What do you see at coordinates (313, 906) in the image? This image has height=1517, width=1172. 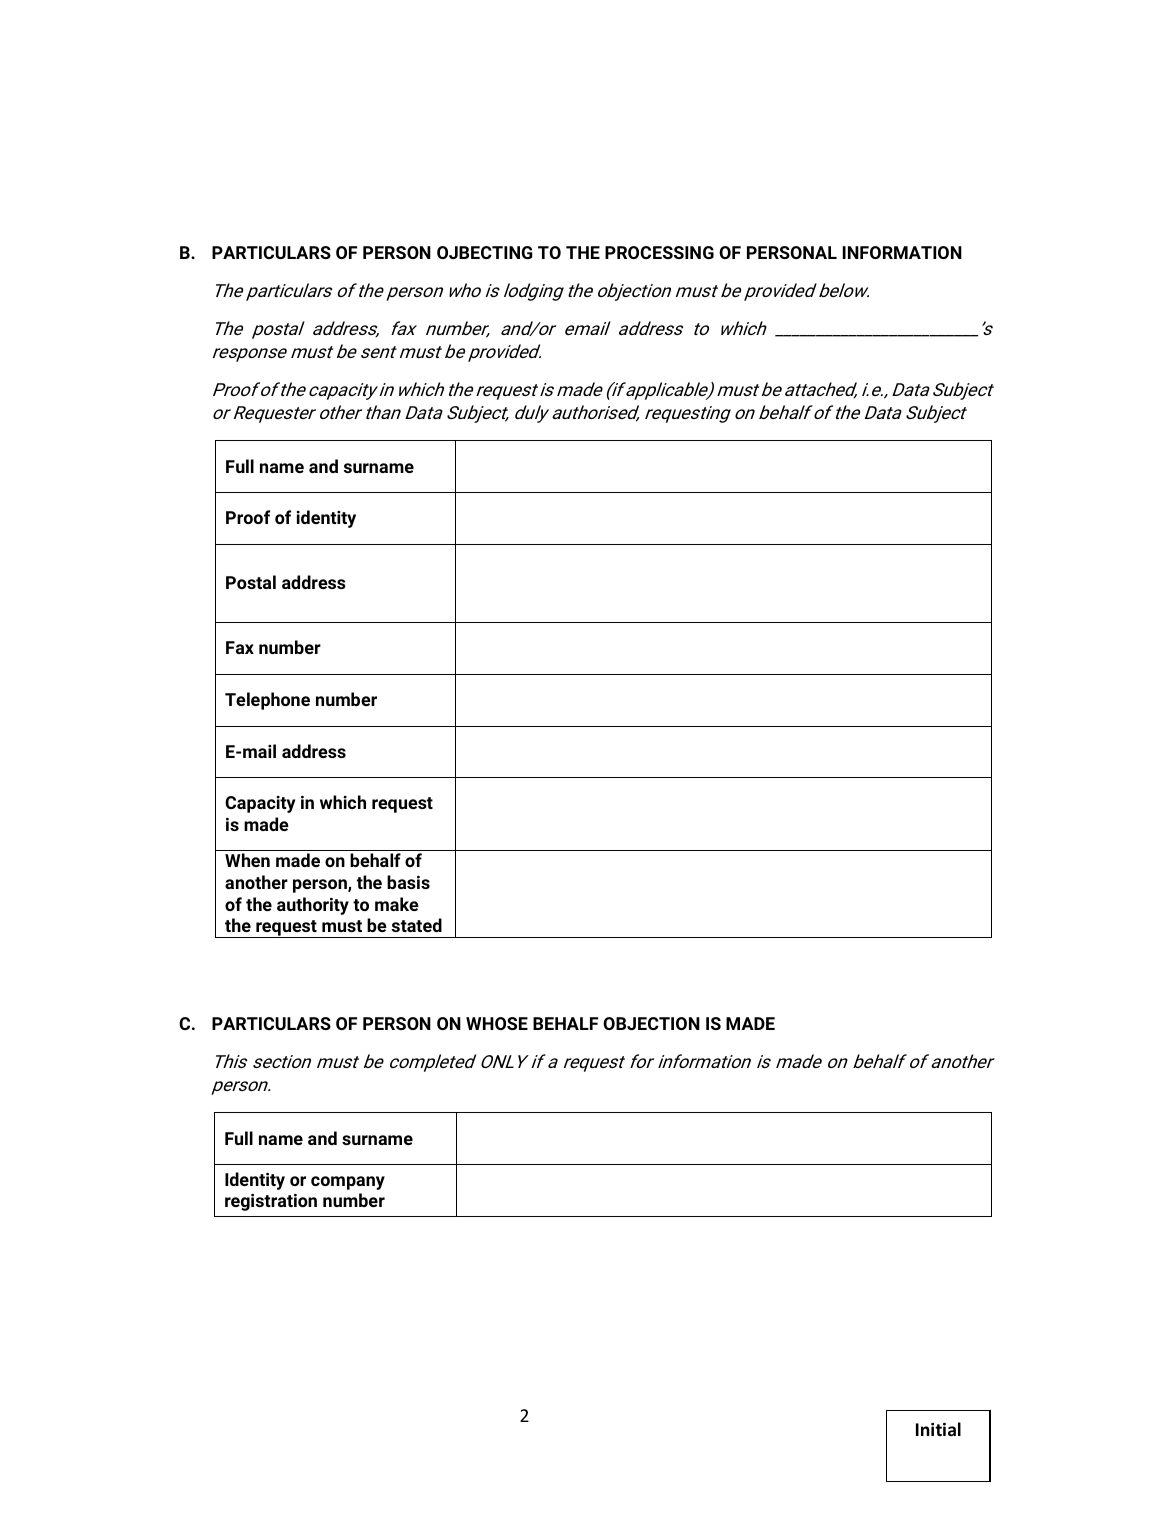 I see `authority` at bounding box center [313, 906].
